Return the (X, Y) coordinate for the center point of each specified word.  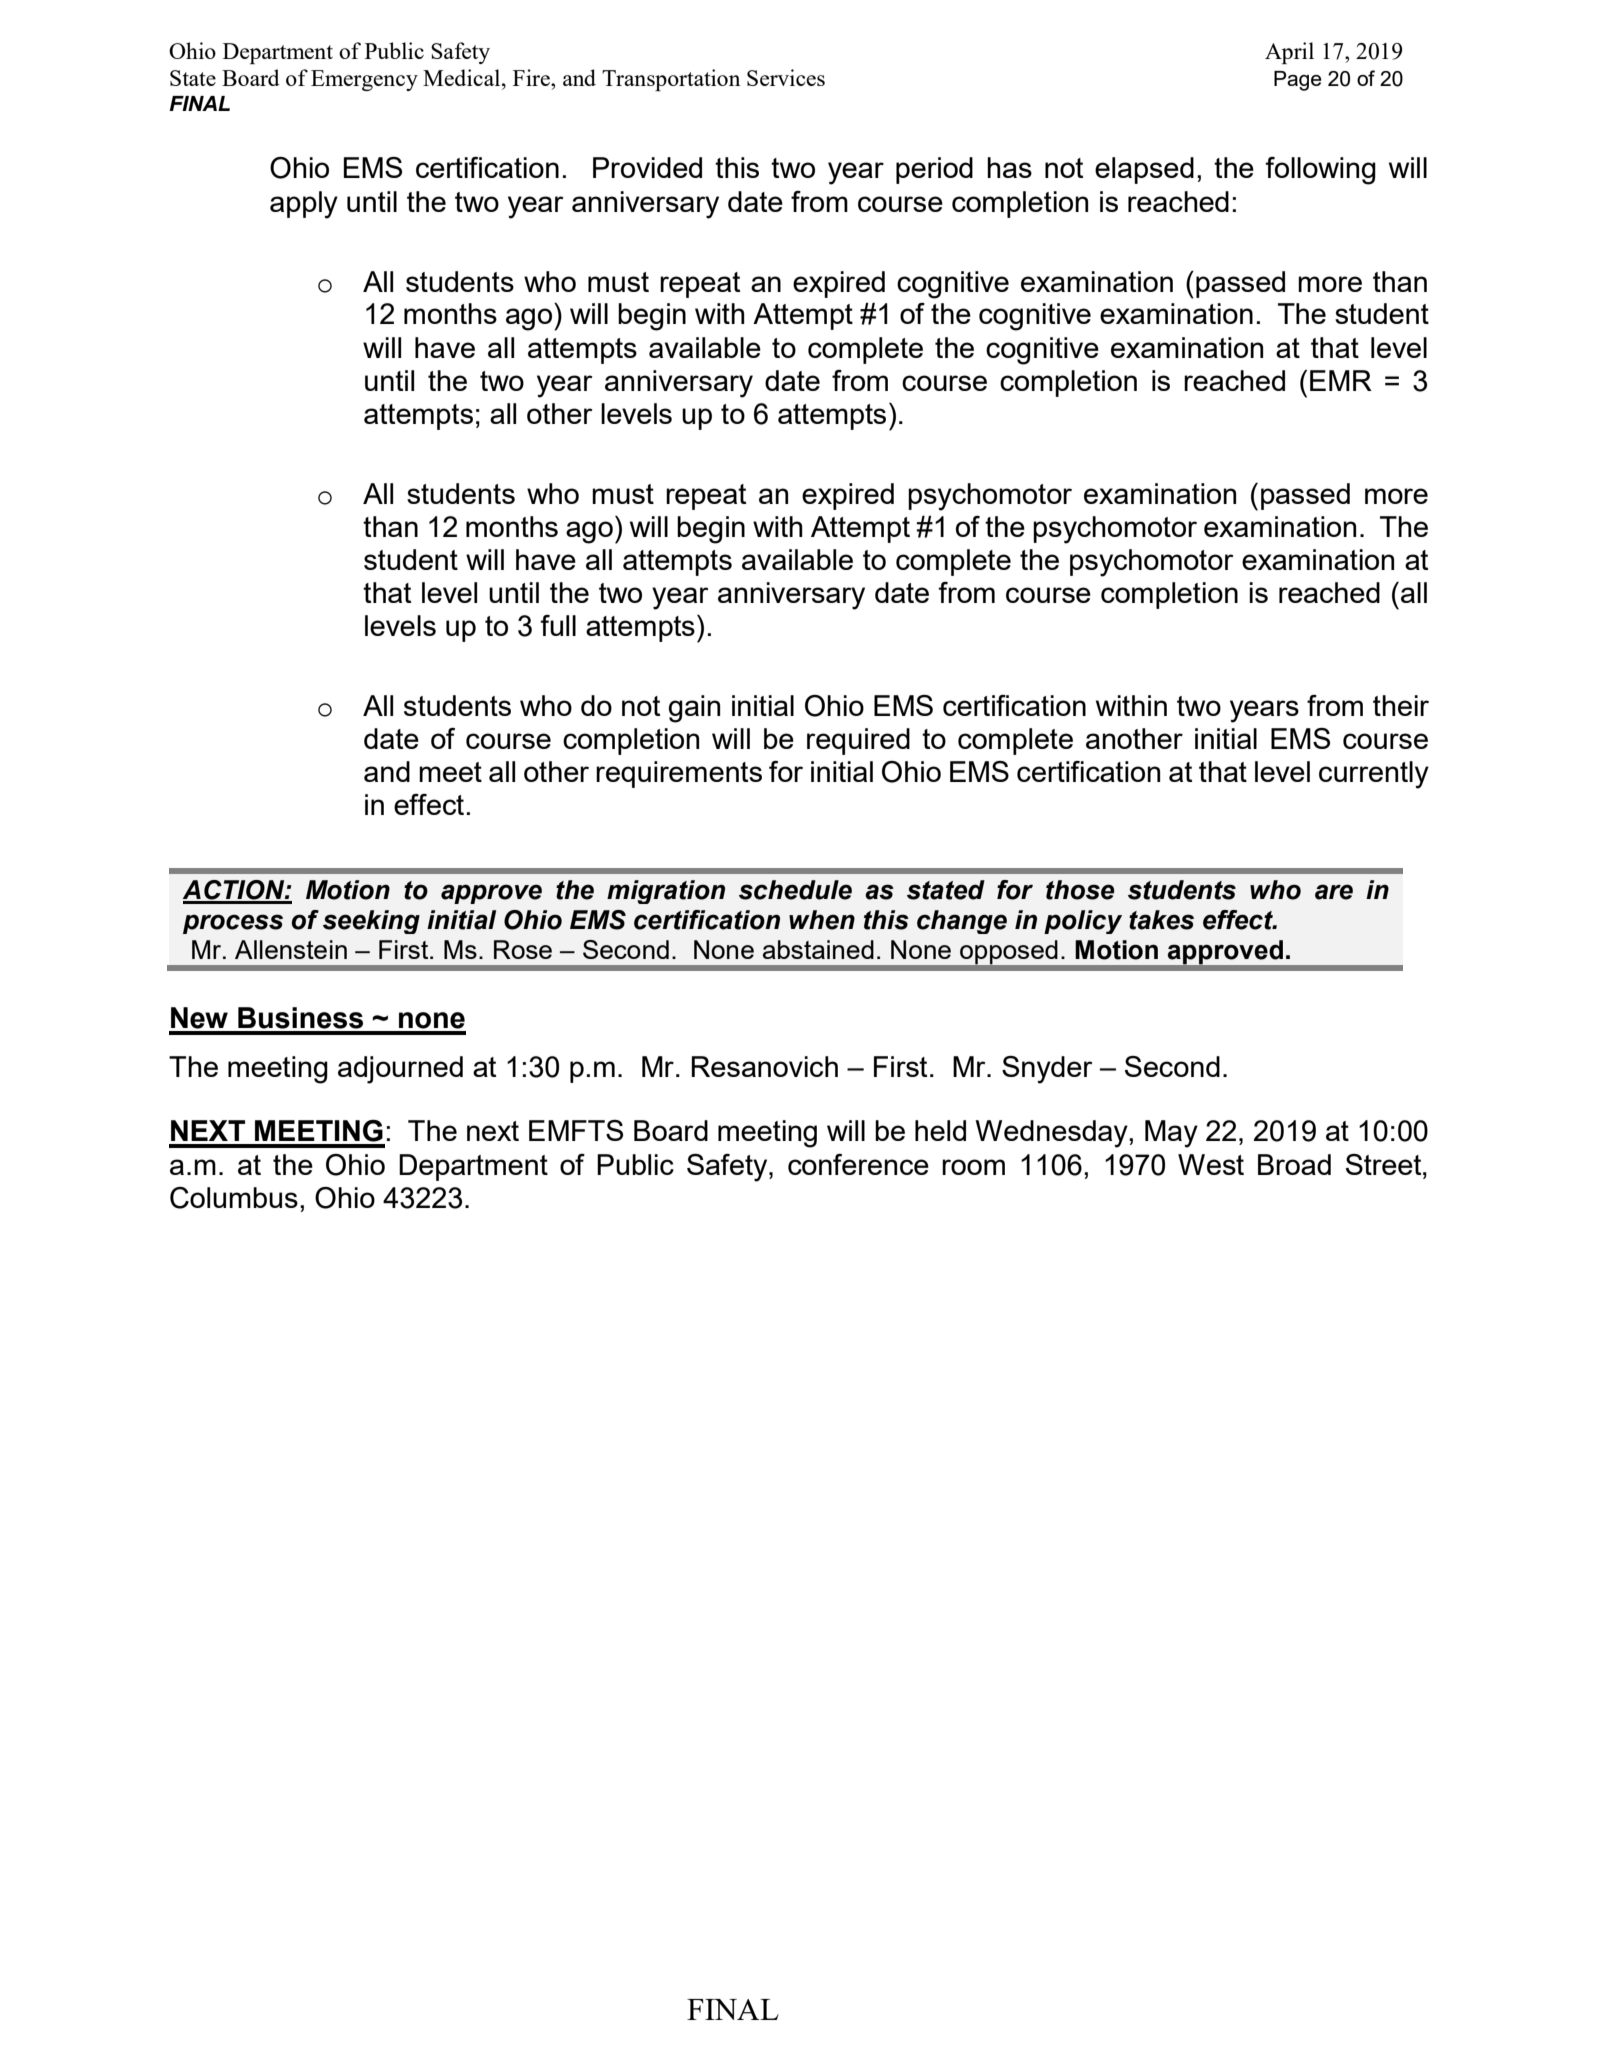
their (1401, 705)
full (558, 625)
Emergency (364, 80)
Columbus (234, 1198)
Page (1298, 81)
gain (694, 709)
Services (786, 77)
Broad (1294, 1164)
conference (858, 1164)
